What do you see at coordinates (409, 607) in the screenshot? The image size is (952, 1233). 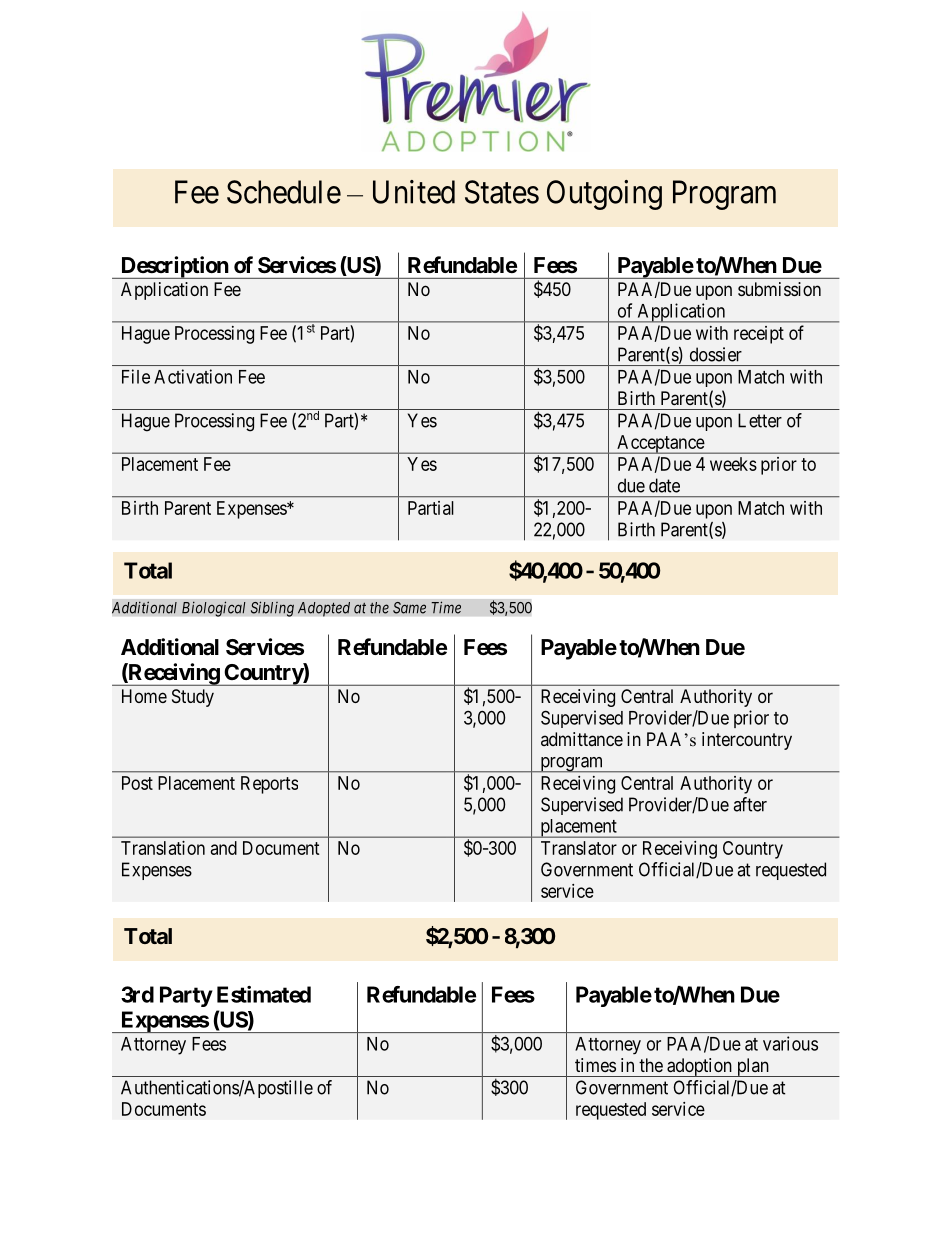 I see `Same` at bounding box center [409, 607].
